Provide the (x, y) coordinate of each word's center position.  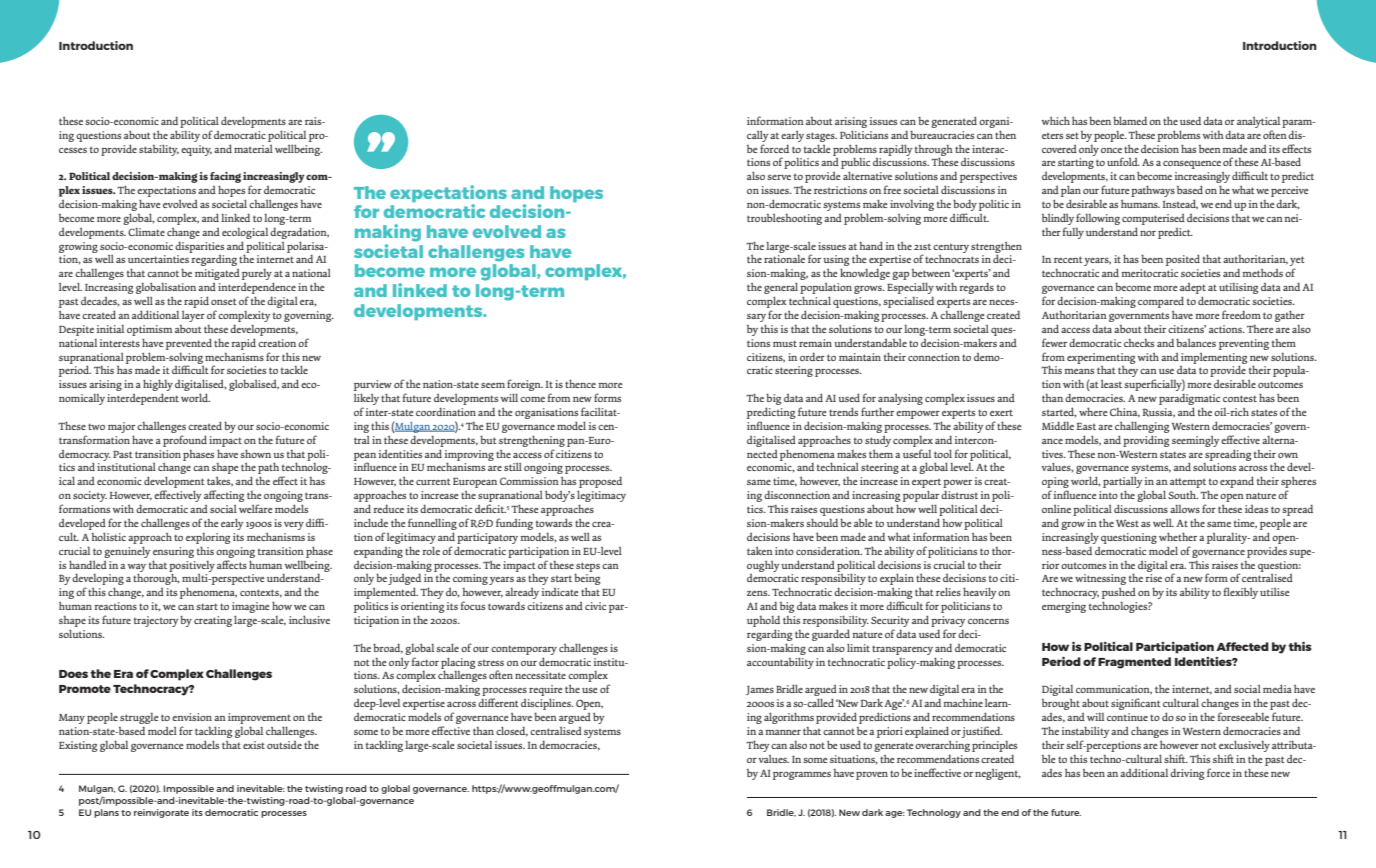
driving (1187, 774)
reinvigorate (161, 813)
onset (224, 301)
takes (220, 481)
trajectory (156, 621)
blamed (1130, 120)
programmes (802, 776)
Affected (1242, 646)
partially (1123, 483)
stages (821, 137)
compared (1161, 302)
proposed (600, 483)
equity (196, 150)
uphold (763, 621)
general (781, 289)
